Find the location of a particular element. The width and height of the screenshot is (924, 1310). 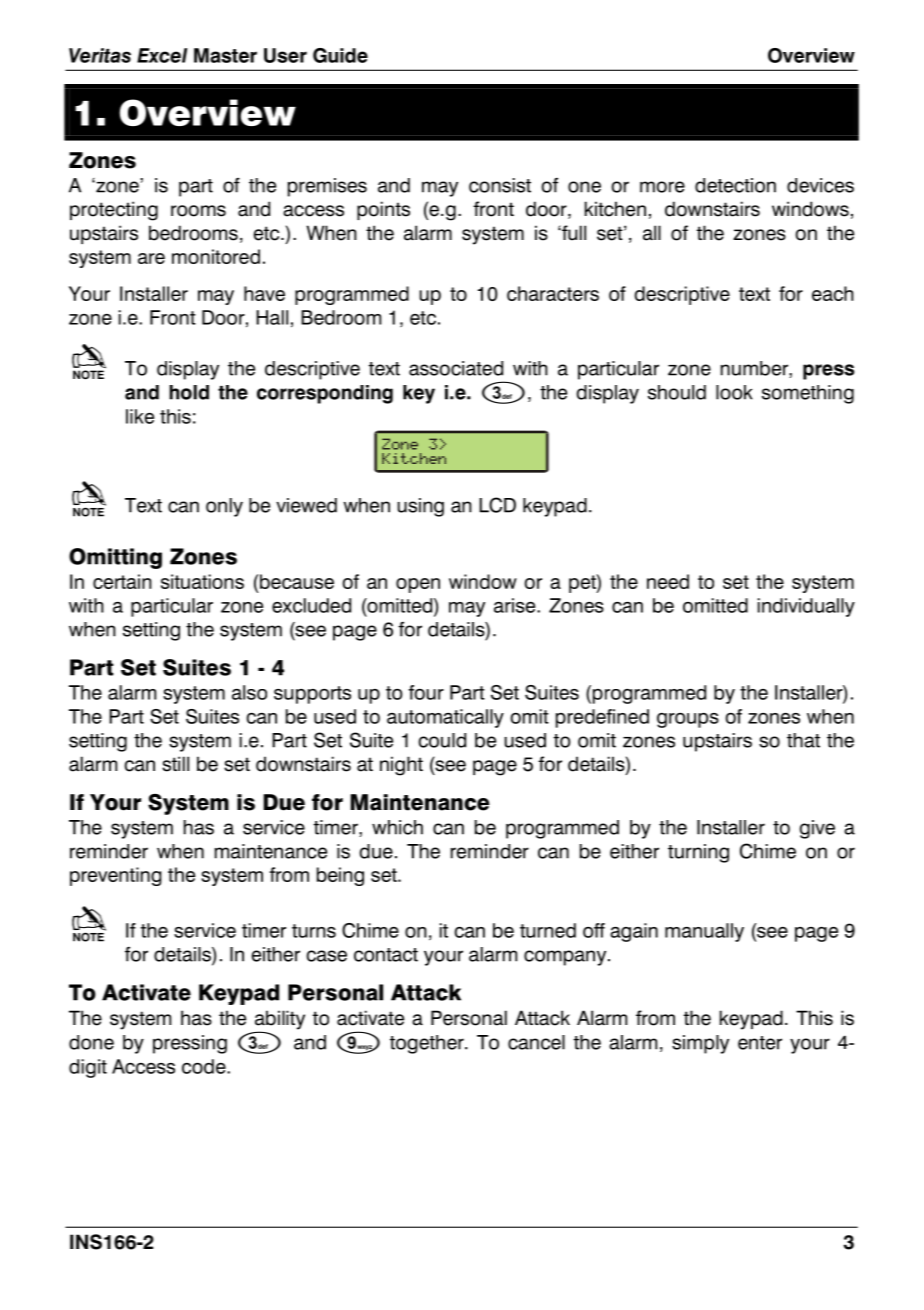

detection is located at coordinates (735, 185).
